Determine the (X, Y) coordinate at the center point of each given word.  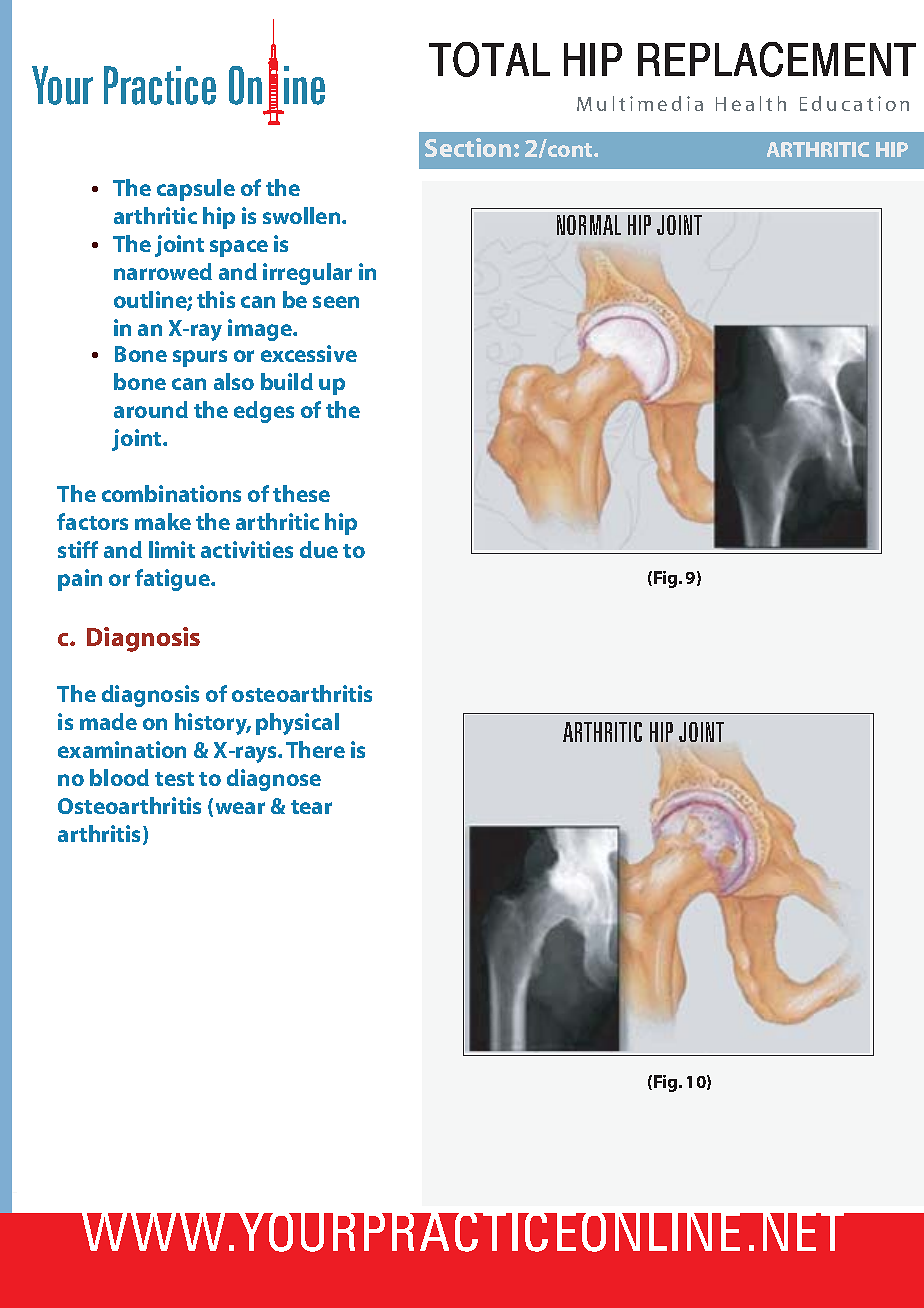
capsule (196, 190)
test (174, 779)
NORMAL (589, 225)
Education (854, 103)
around (151, 409)
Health (751, 103)
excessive (309, 353)
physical (297, 724)
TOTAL (489, 59)
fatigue (173, 580)
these (301, 493)
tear (311, 807)
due (319, 549)
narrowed (163, 271)
